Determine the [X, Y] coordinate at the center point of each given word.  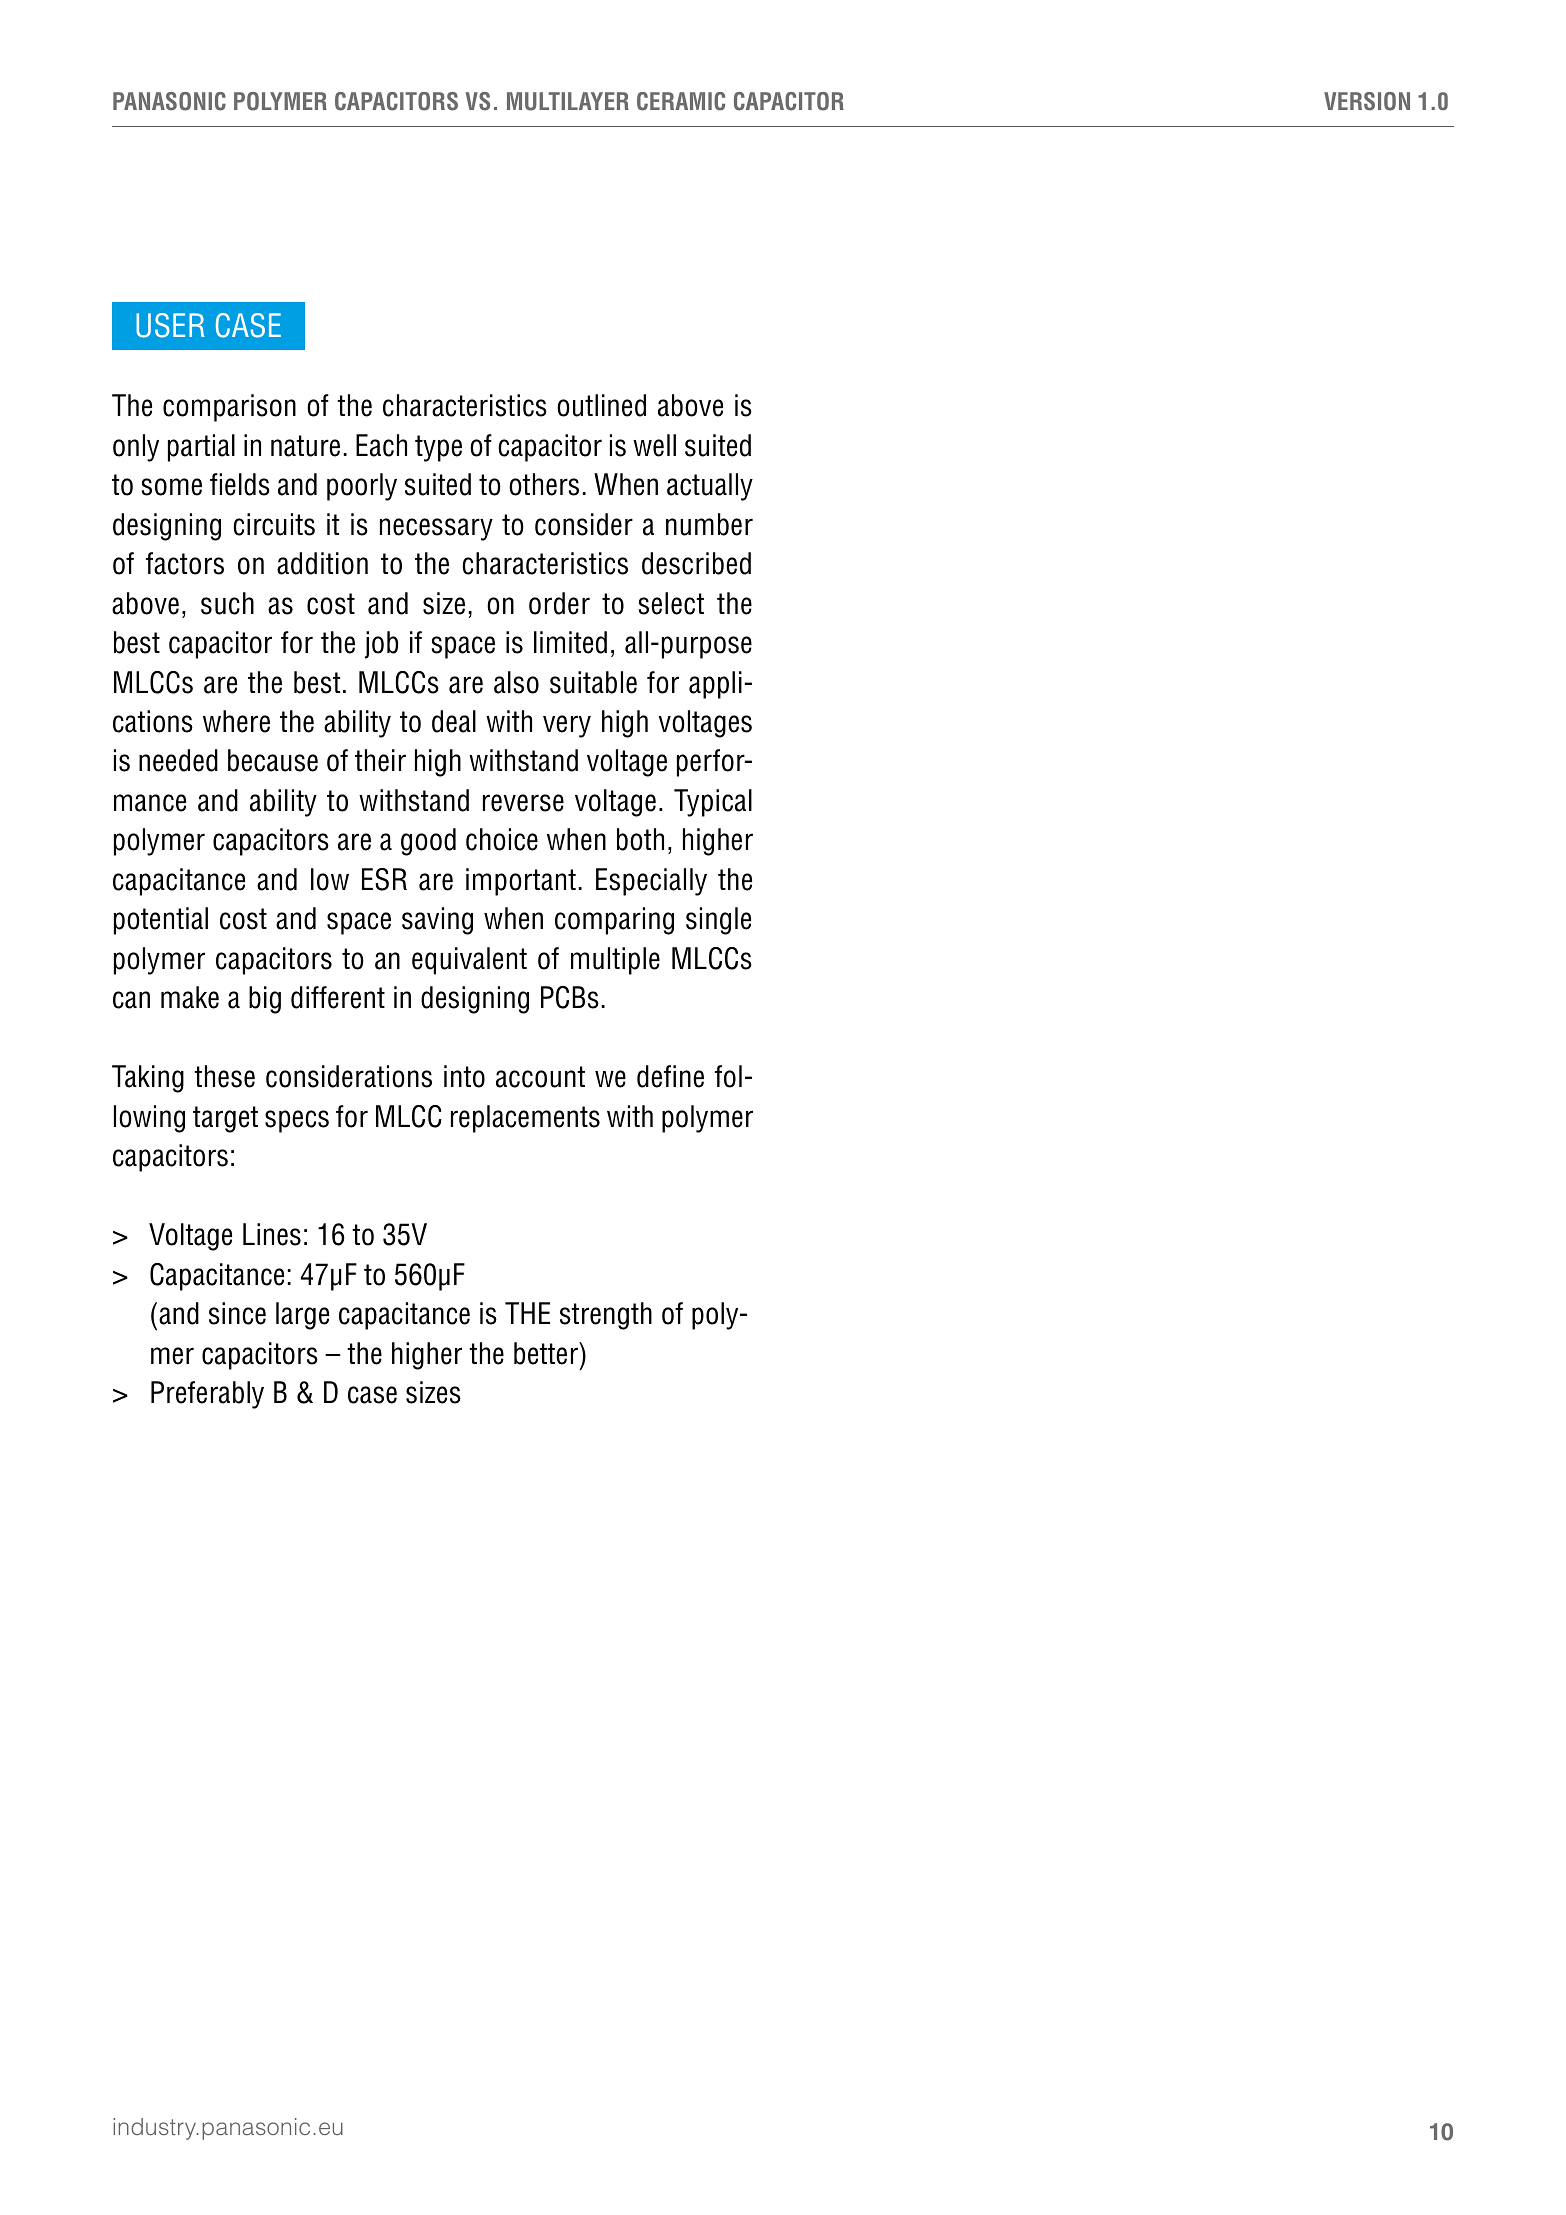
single [718, 921]
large [302, 1316]
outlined [601, 405]
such [227, 603]
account [540, 1077]
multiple [615, 961]
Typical [713, 803]
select [671, 603]
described [696, 563]
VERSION [1367, 101]
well [654, 445]
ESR [384, 879]
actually [710, 487]
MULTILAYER [568, 101]
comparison [229, 408]
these [224, 1076]
